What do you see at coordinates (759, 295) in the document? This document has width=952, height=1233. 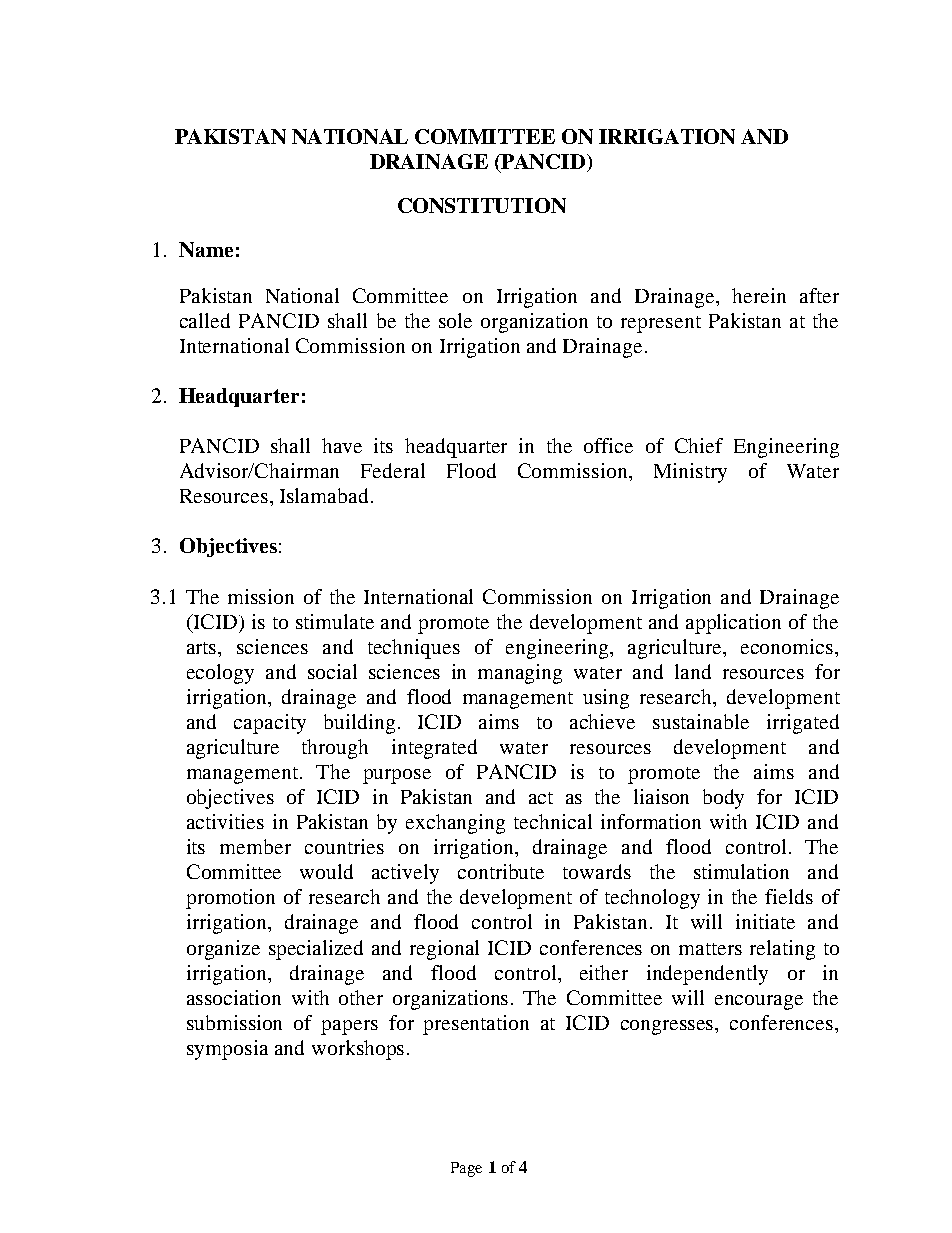 I see `herein` at bounding box center [759, 295].
